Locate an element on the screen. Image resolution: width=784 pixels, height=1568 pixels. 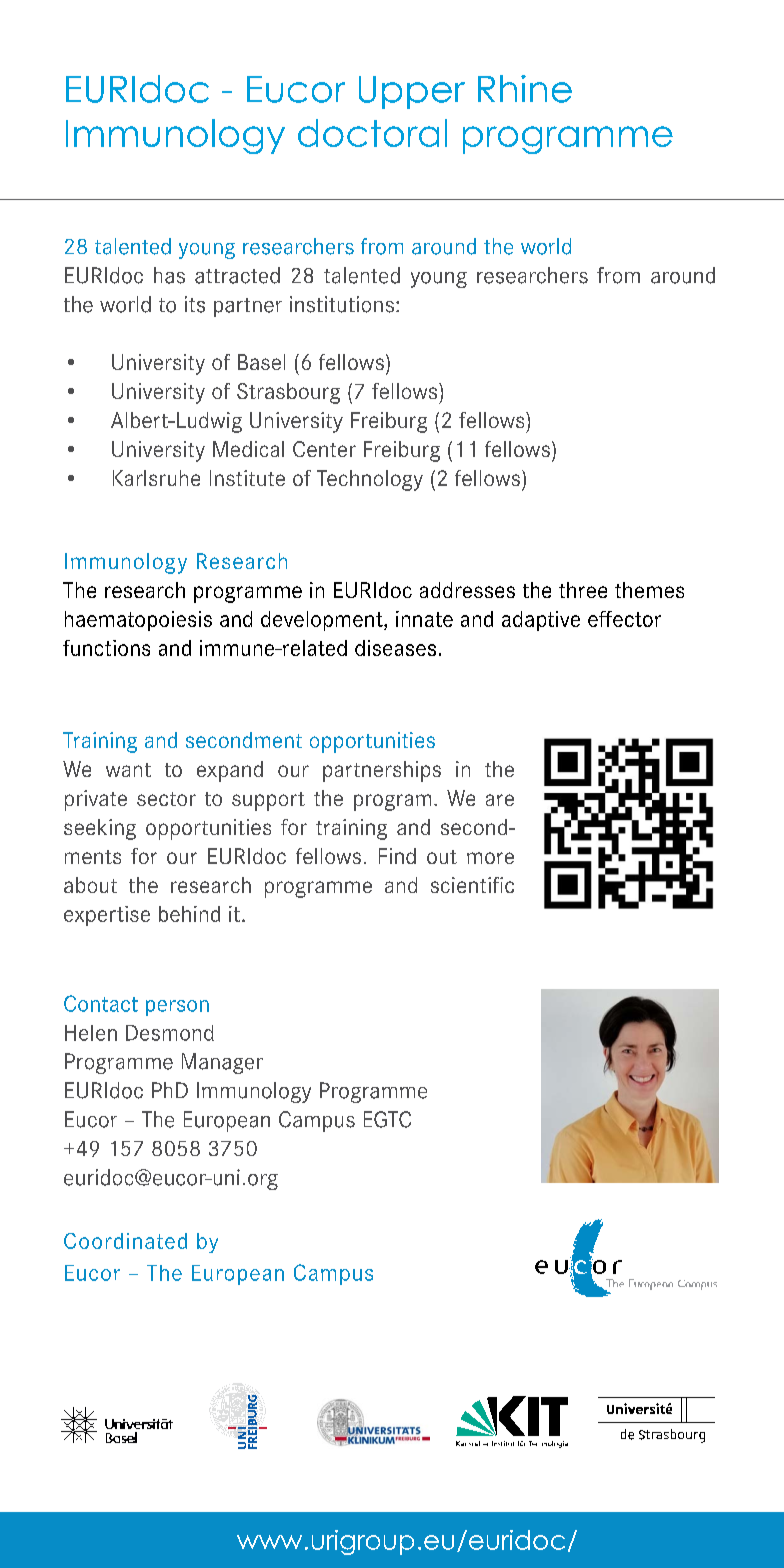
scientific is located at coordinates (472, 885).
